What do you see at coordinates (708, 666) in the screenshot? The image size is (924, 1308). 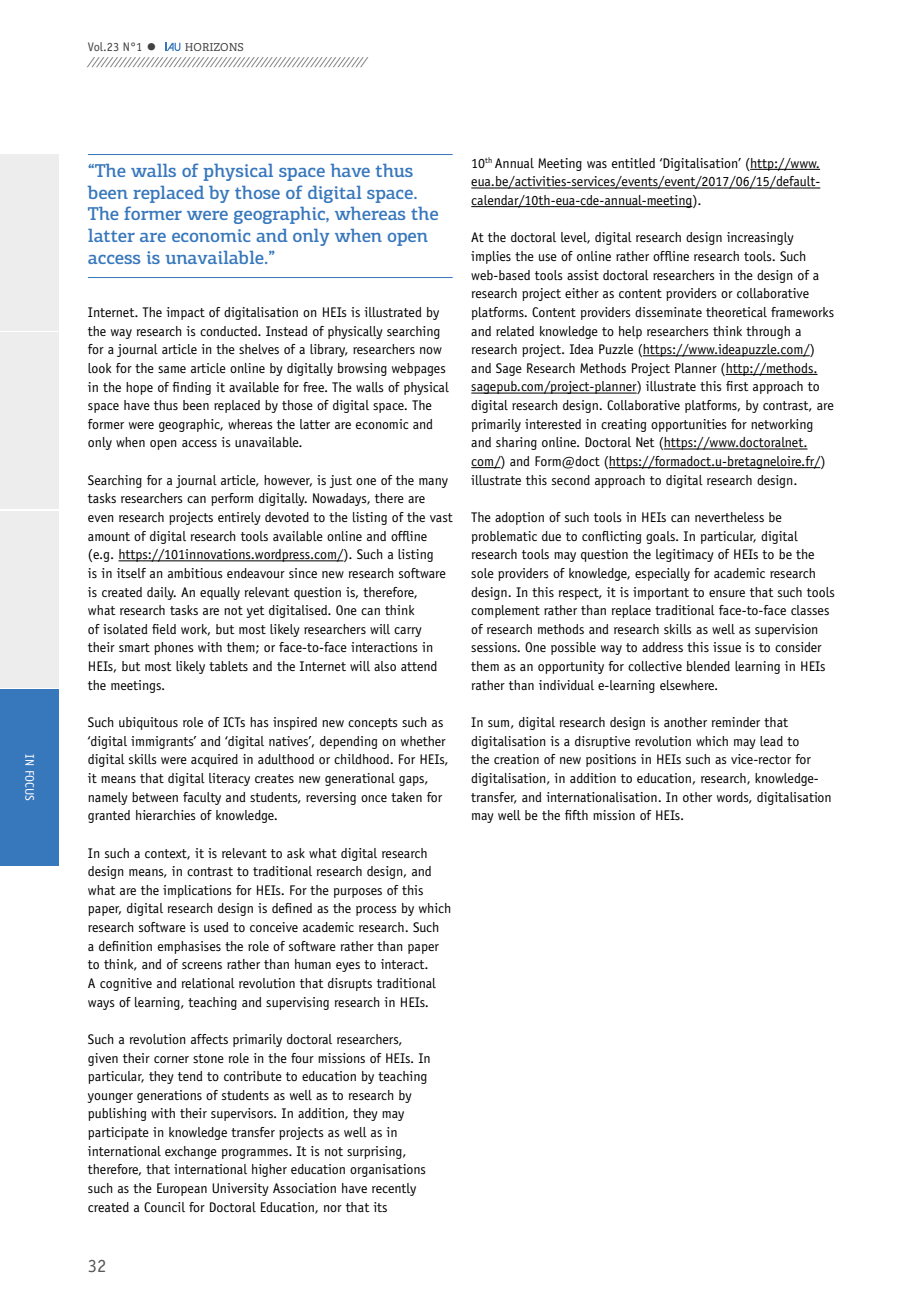 I see `blended` at bounding box center [708, 666].
